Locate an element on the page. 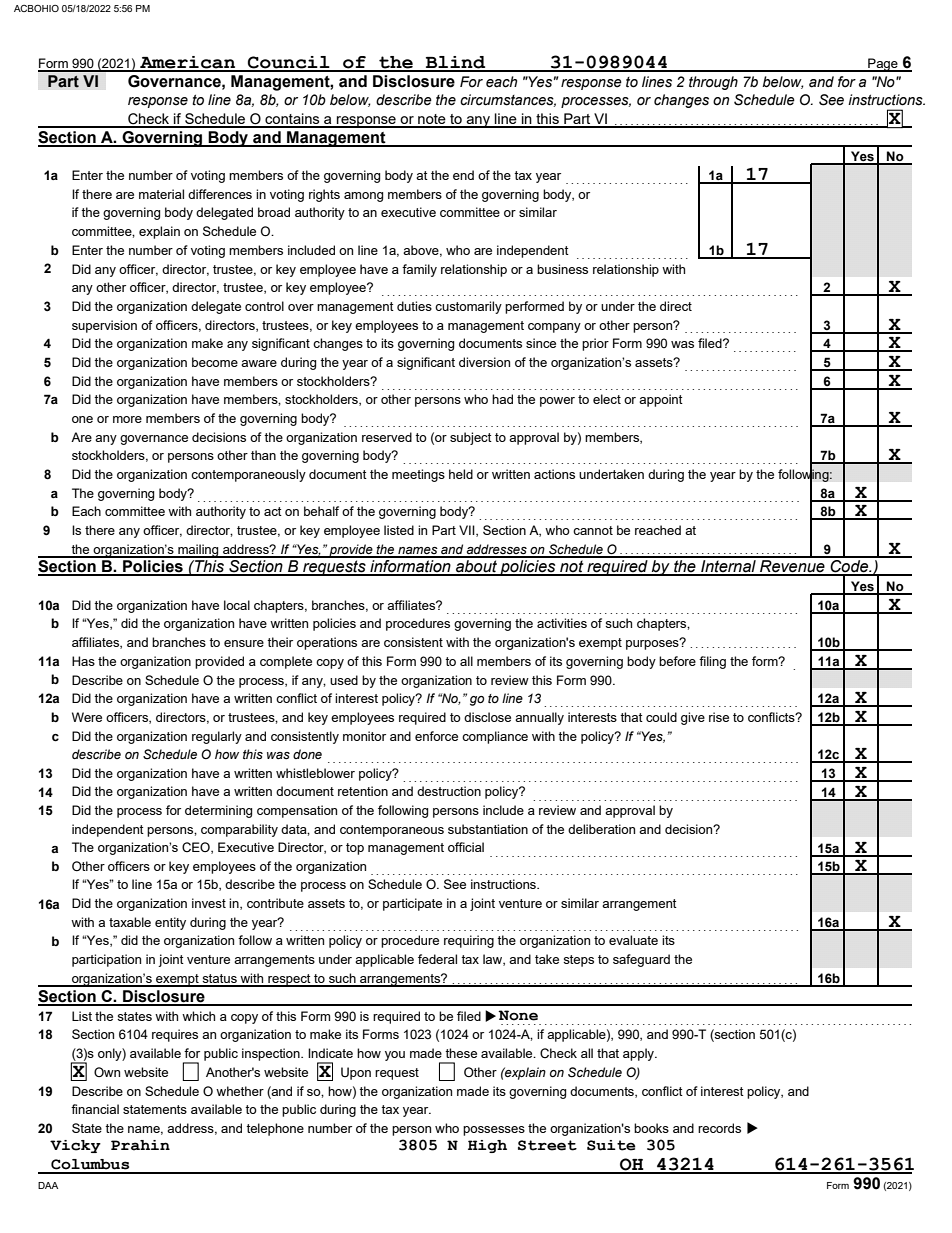 The height and width of the image is (1233, 952). American is located at coordinates (188, 63).
